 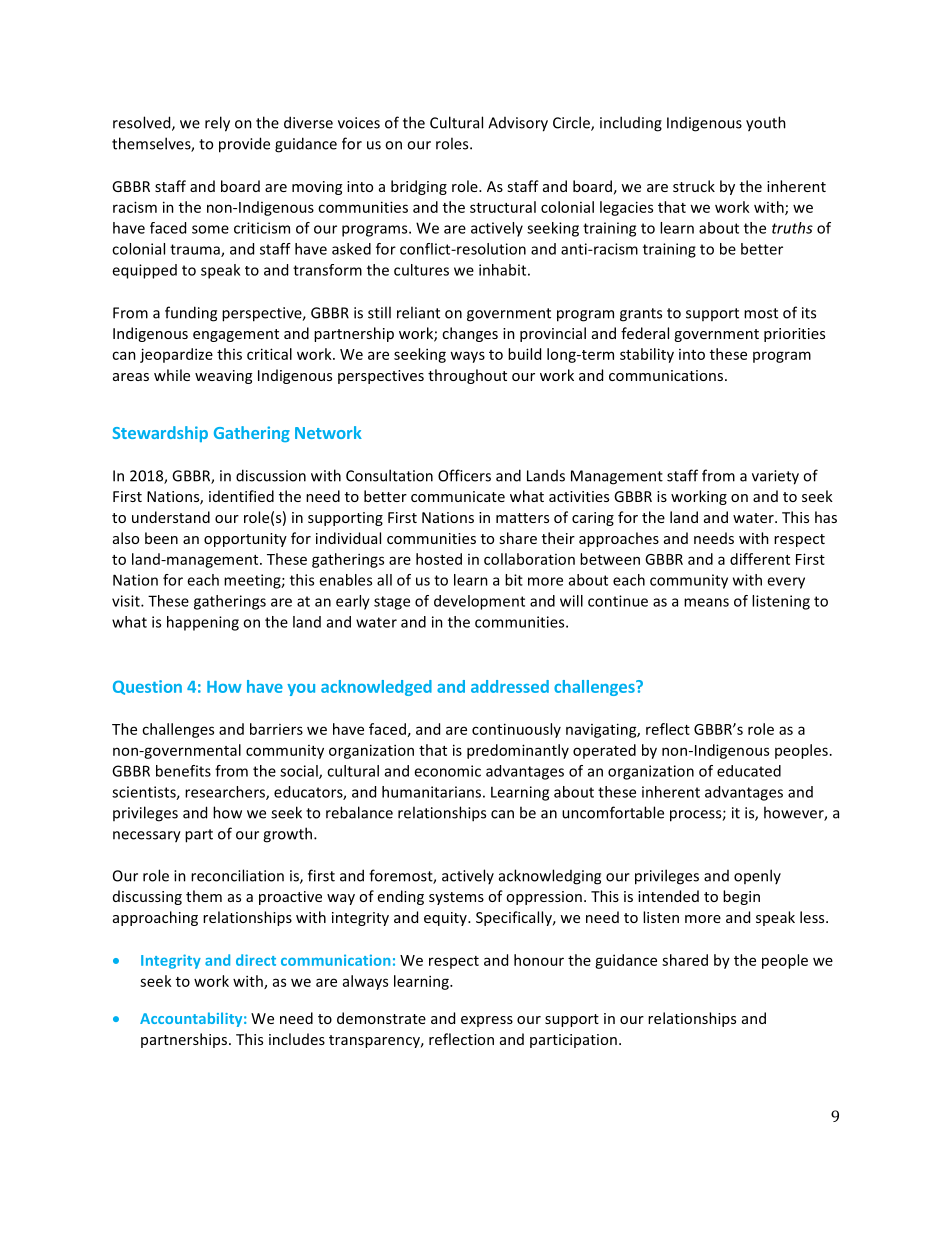 I want to click on weaving, so click(x=223, y=377).
